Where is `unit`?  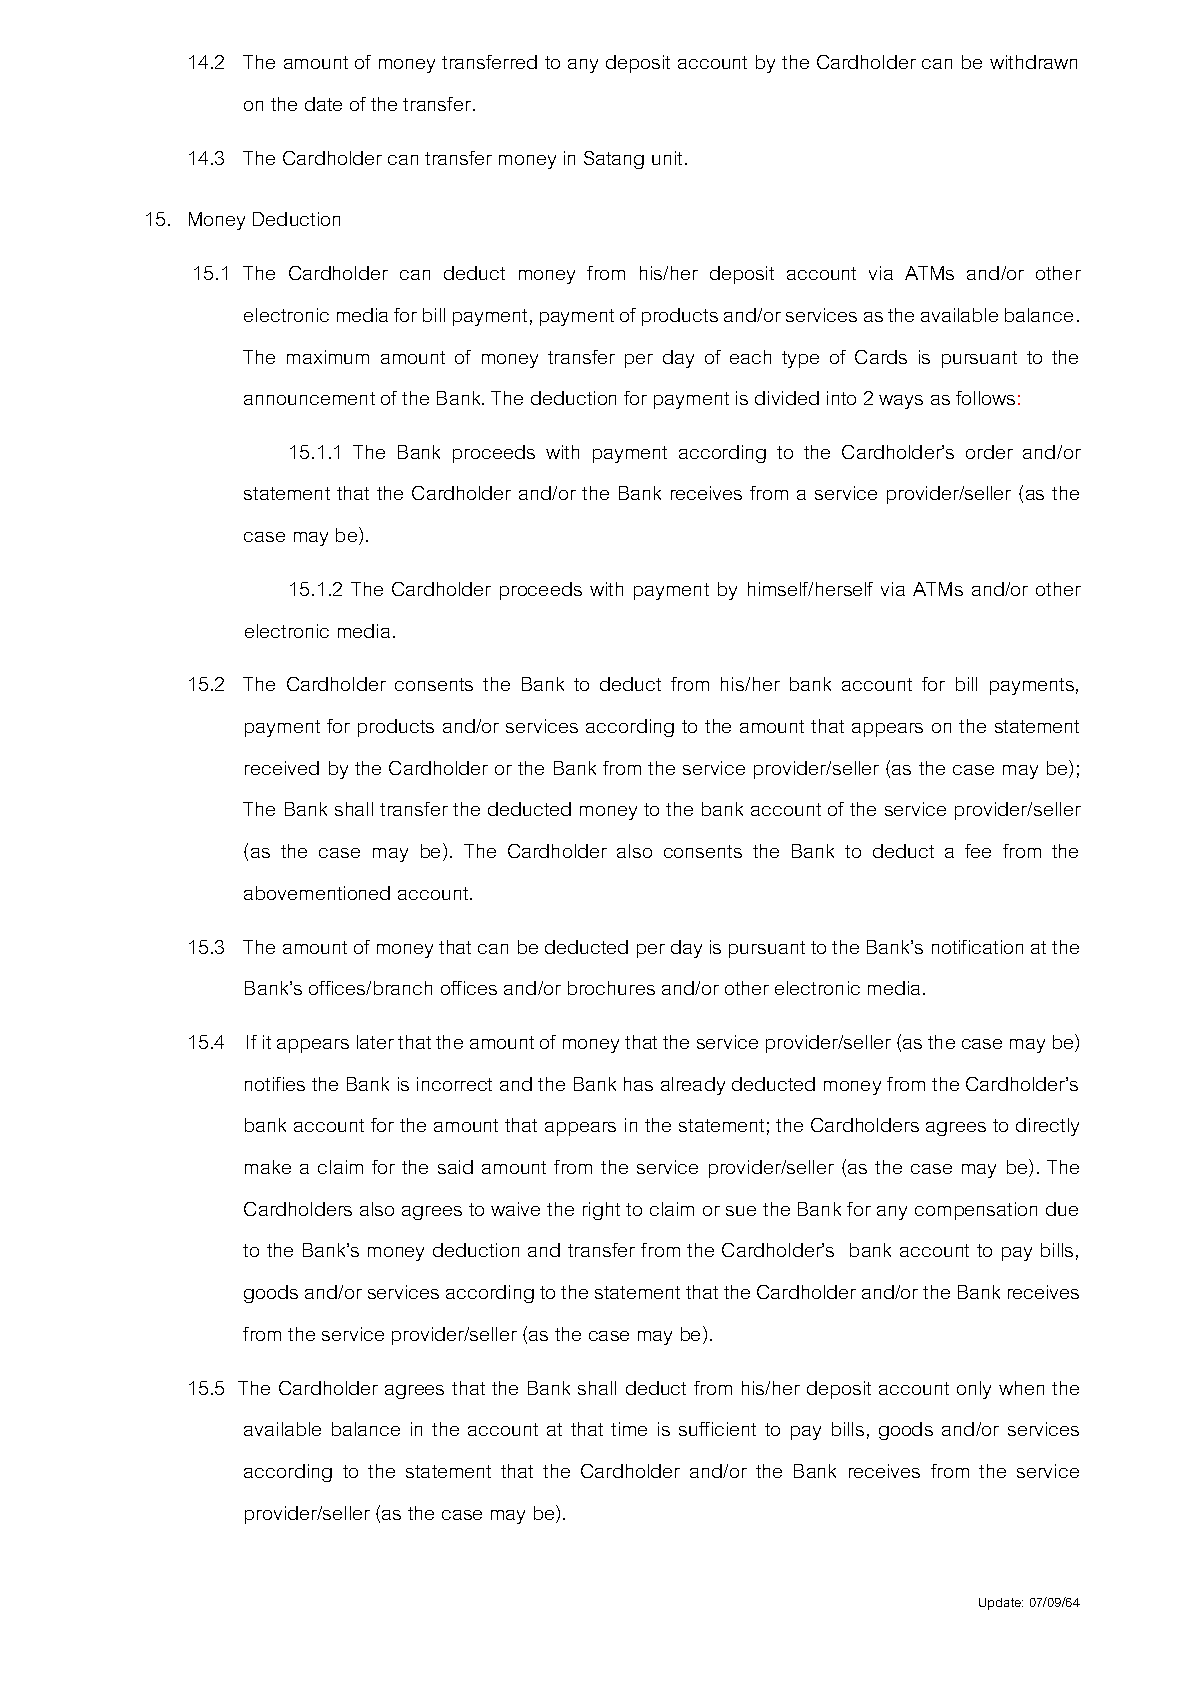 unit is located at coordinates (667, 158).
